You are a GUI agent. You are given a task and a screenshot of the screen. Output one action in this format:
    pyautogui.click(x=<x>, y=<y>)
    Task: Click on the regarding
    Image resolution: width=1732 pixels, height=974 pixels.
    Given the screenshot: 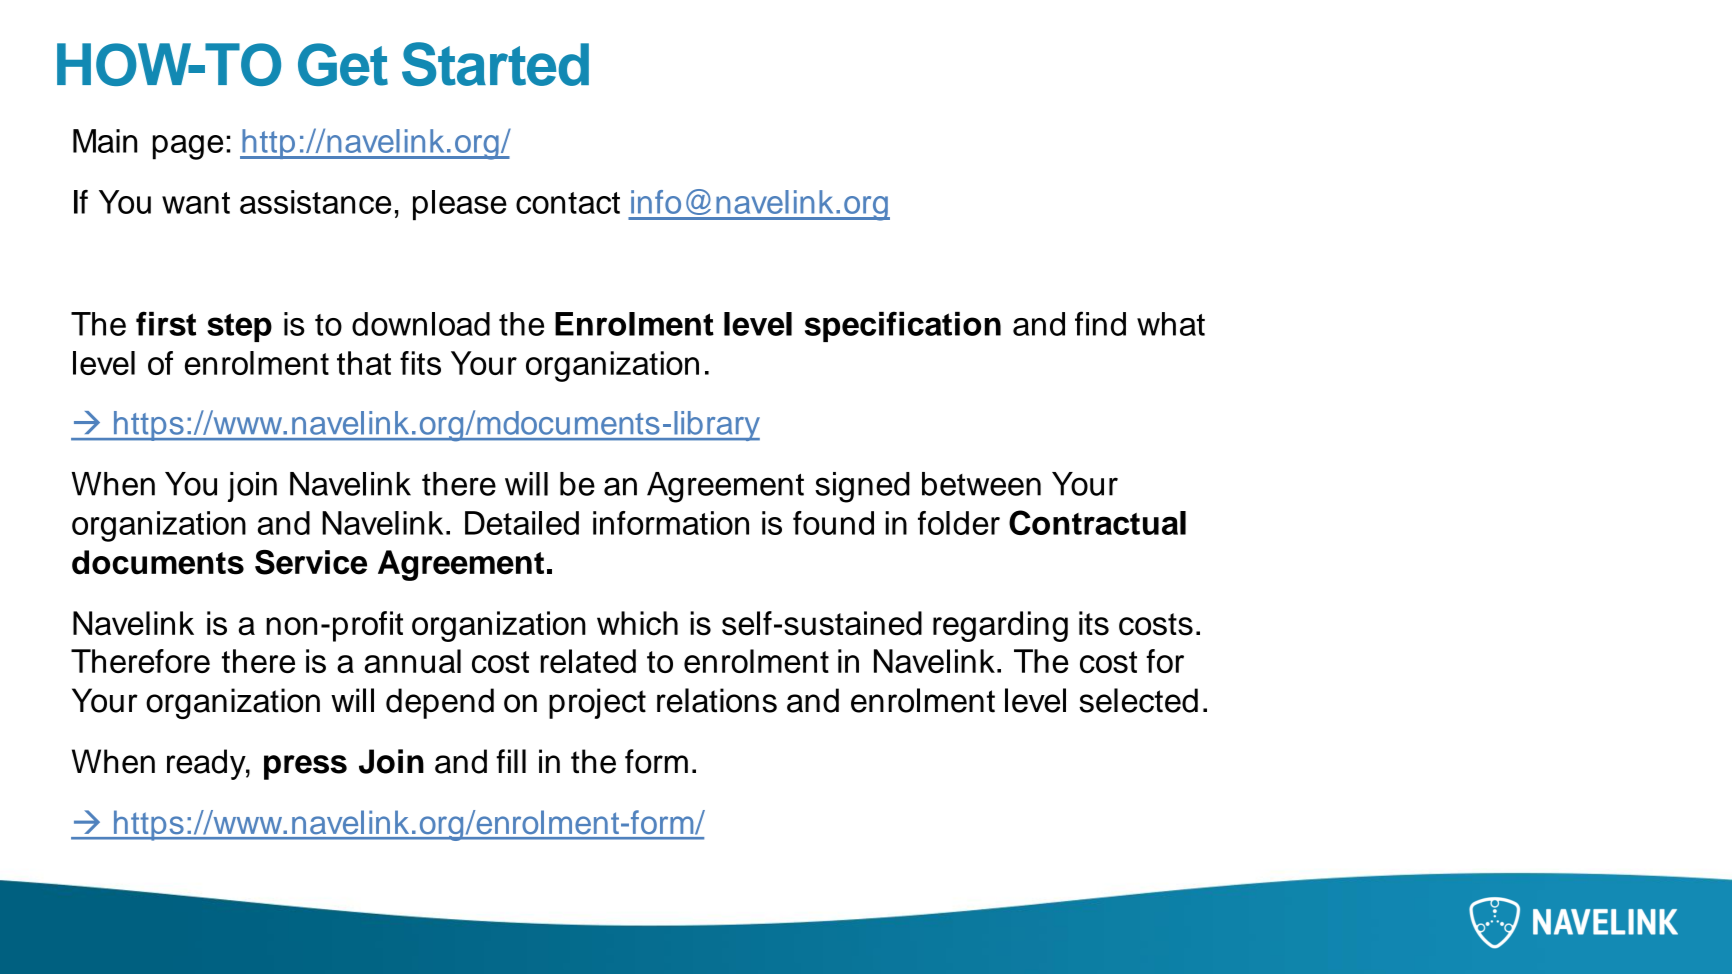 What is the action you would take?
    pyautogui.click(x=1000, y=626)
